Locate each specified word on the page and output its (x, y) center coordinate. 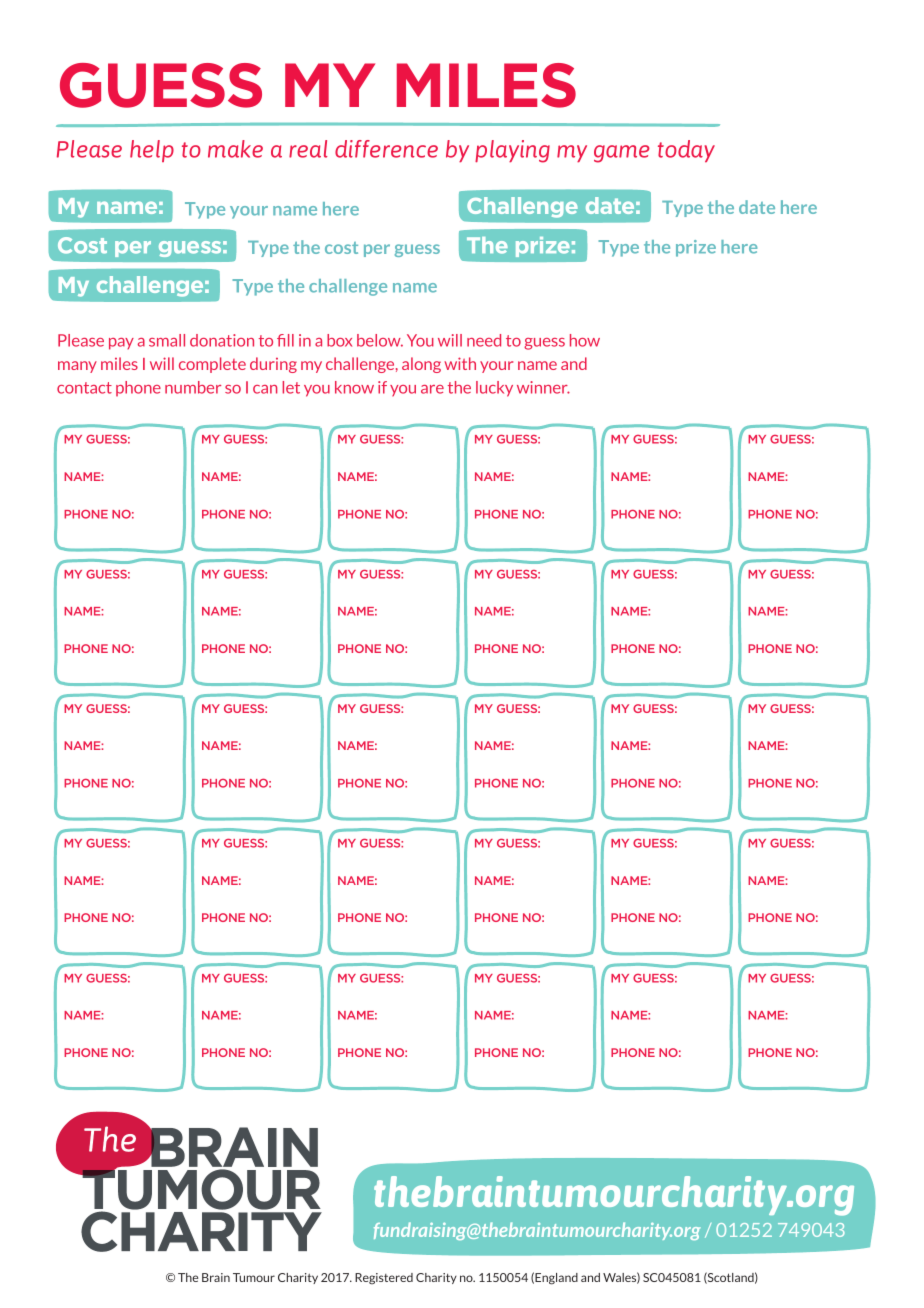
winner (543, 387)
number (193, 387)
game (622, 154)
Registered (384, 1279)
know (354, 387)
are (432, 389)
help (152, 151)
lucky (494, 389)
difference (386, 149)
